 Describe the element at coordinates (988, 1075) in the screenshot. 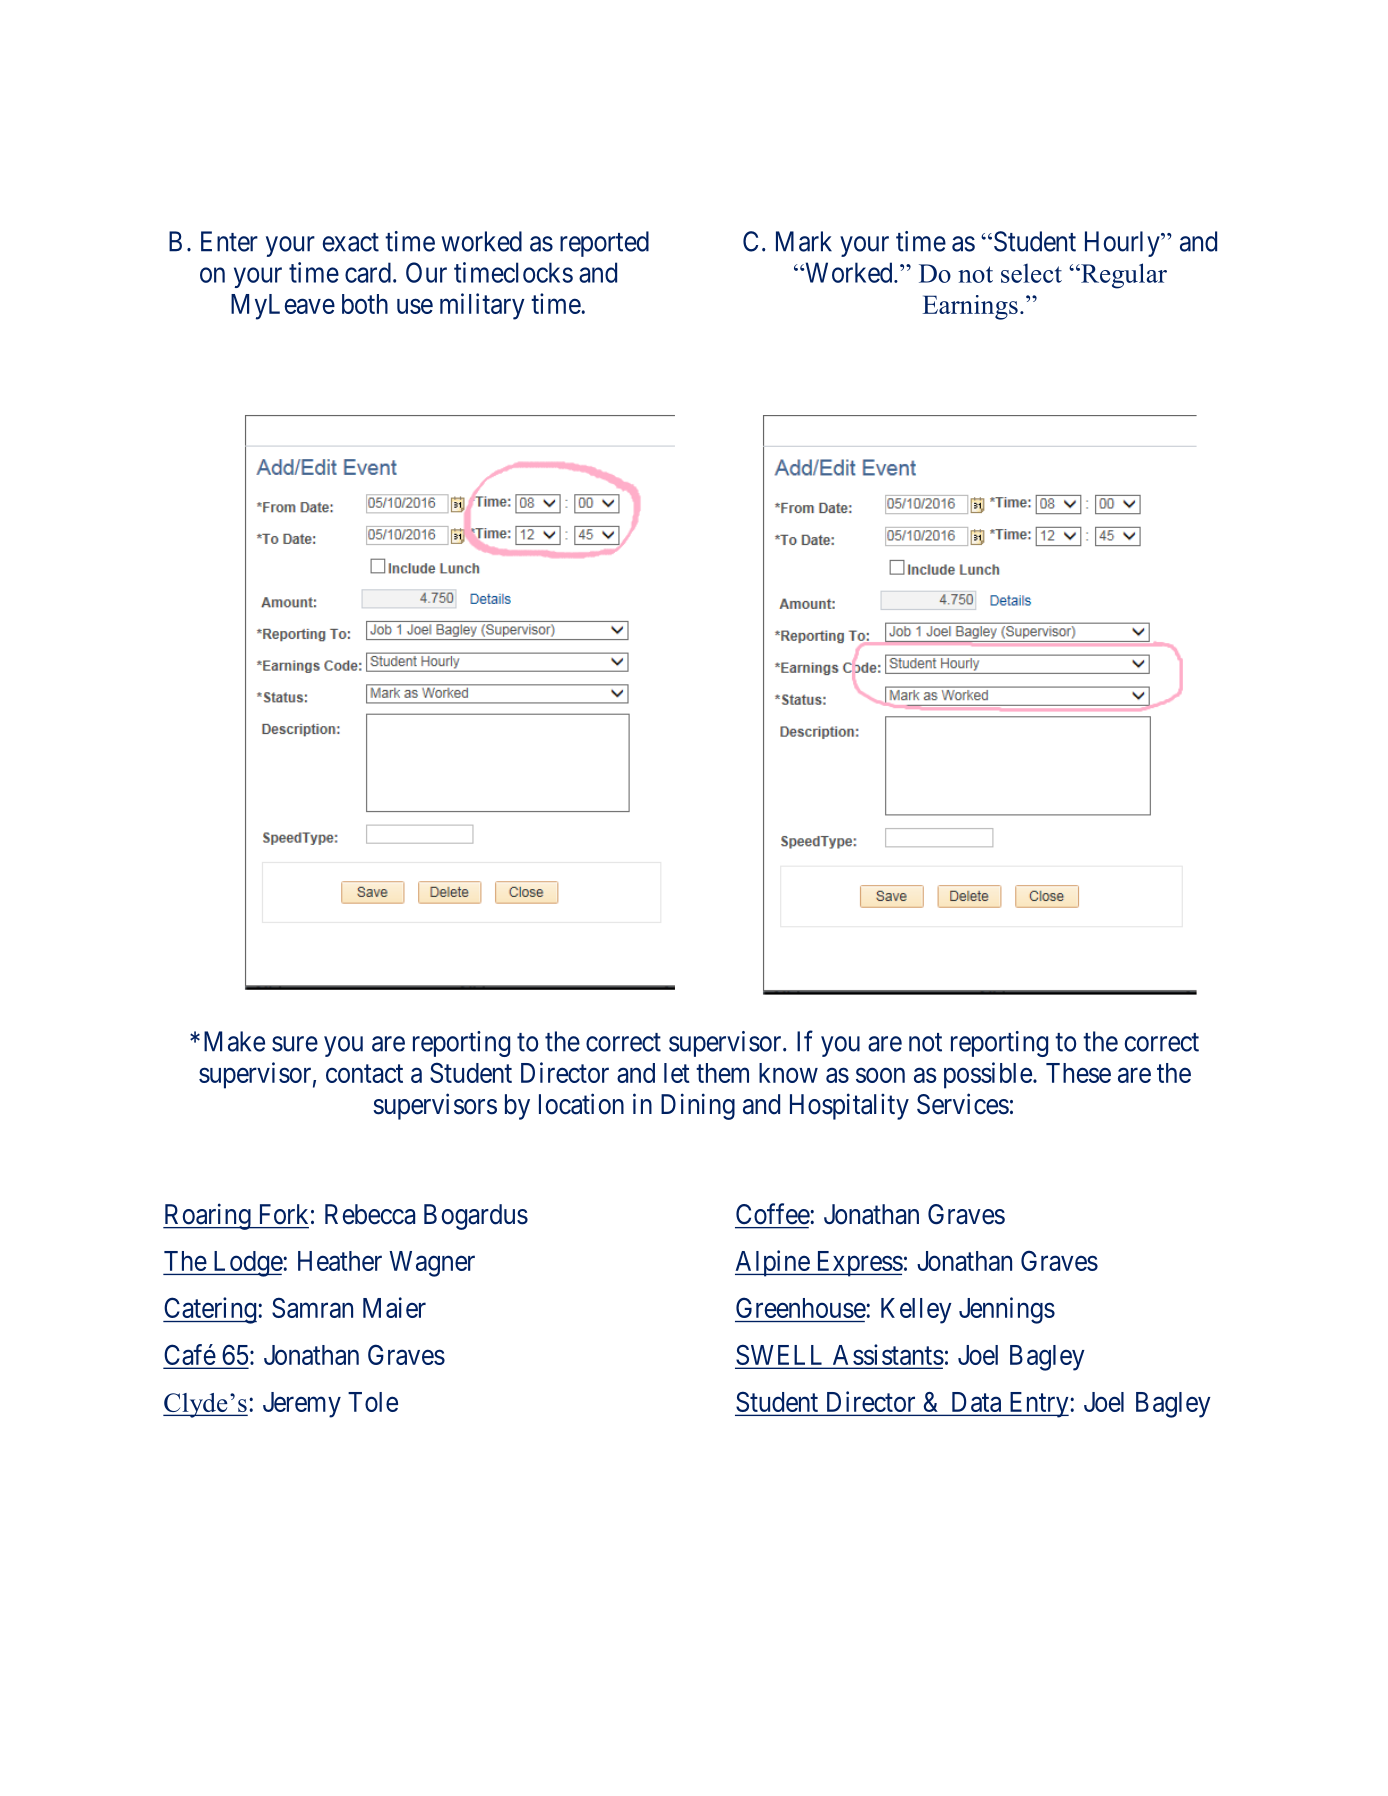

I see `possible` at that location.
